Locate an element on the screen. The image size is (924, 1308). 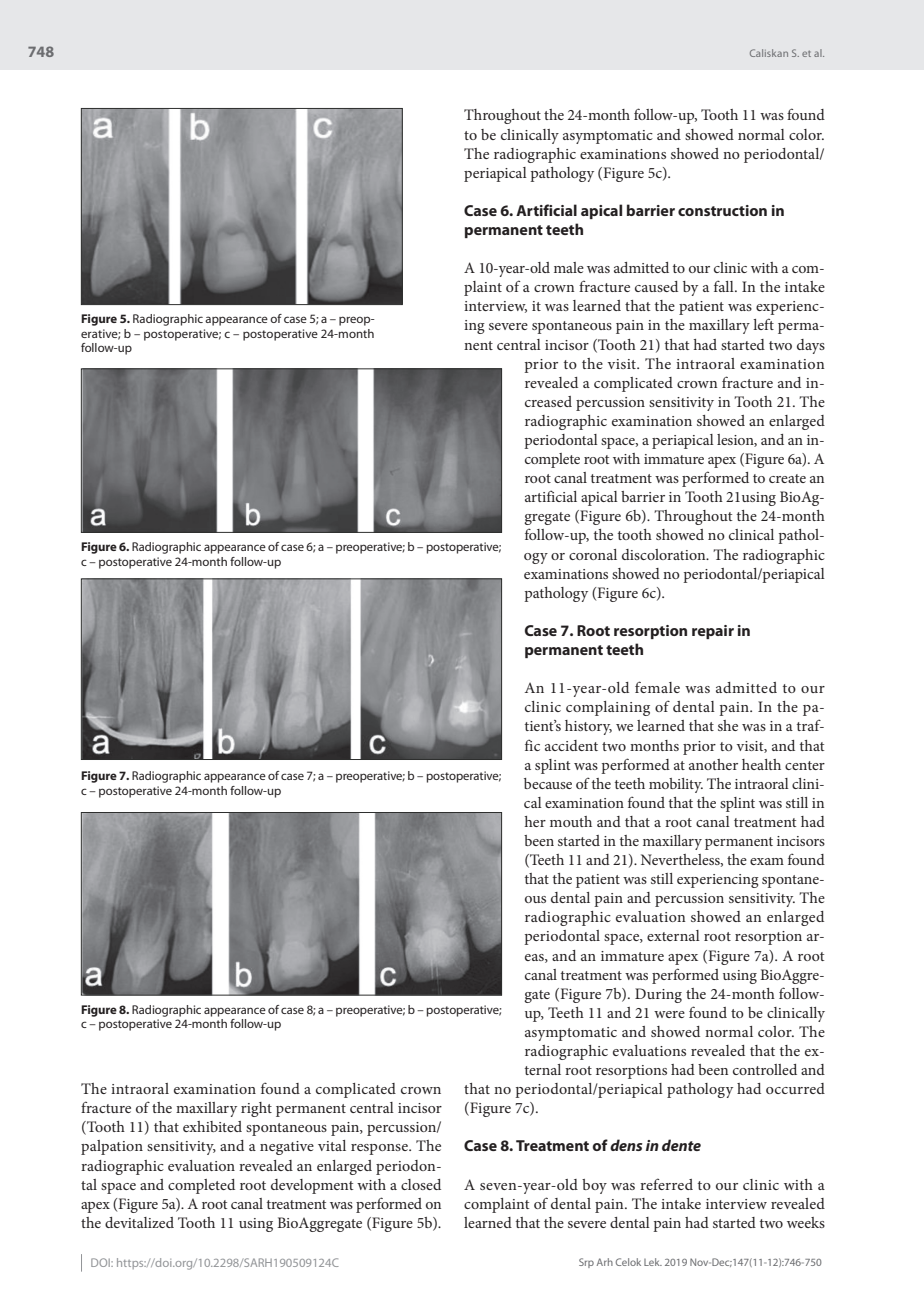
complaining is located at coordinates (608, 708).
